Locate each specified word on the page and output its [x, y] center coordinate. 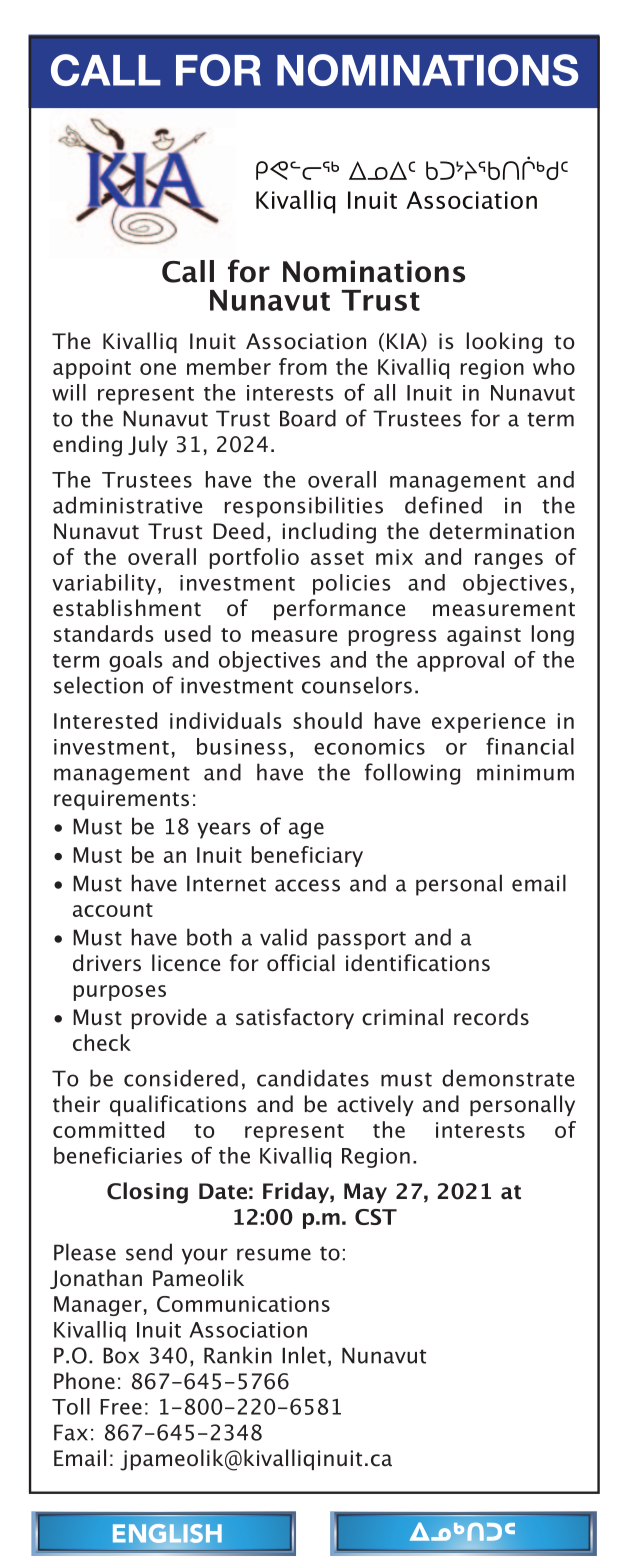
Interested [105, 720]
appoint [92, 369]
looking [504, 343]
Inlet [304, 1355]
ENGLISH [167, 1533]
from [303, 366]
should [327, 720]
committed [108, 1129]
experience [488, 723]
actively [375, 1105]
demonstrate [508, 1078]
